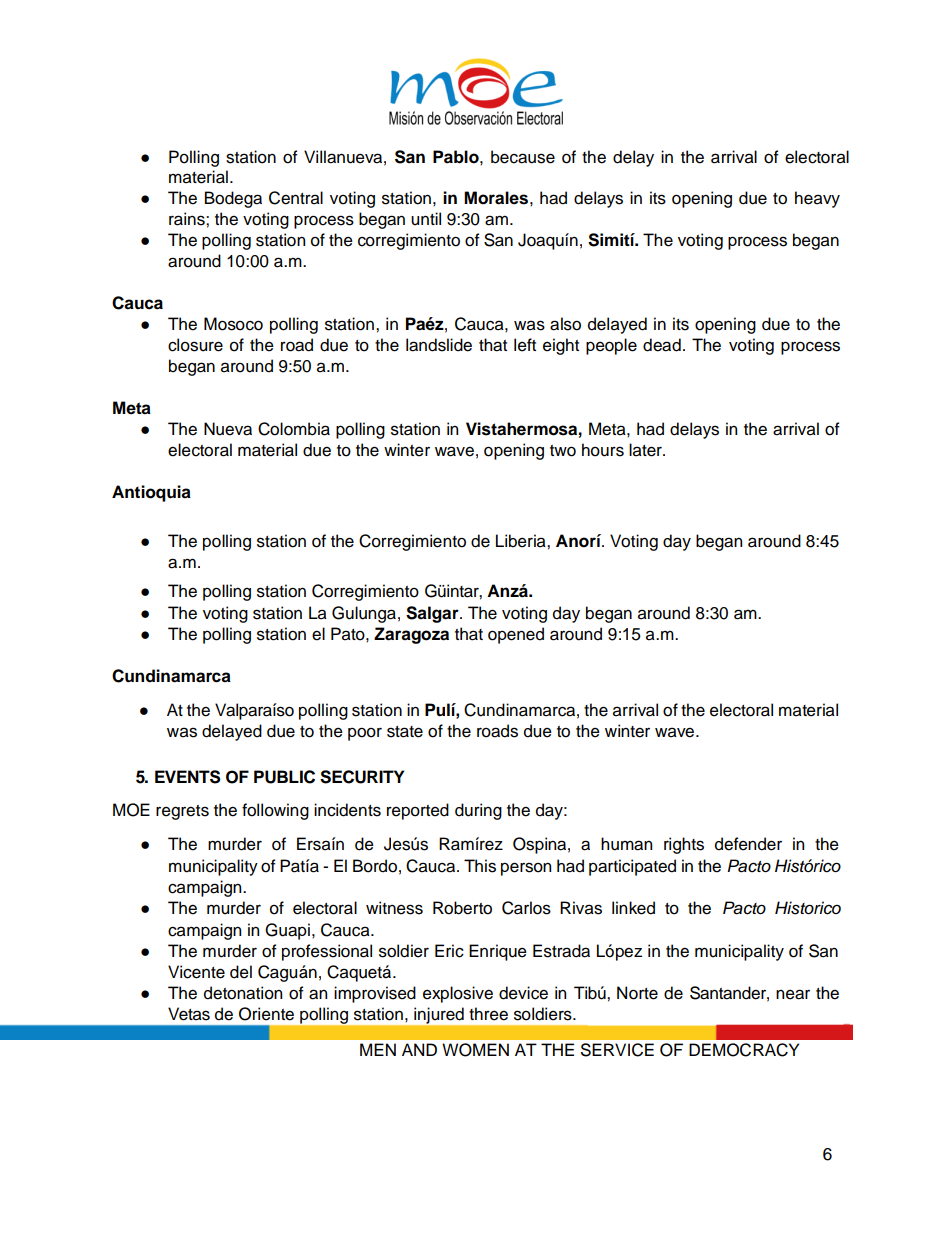 The height and width of the document is (1233, 952). Describe the element at coordinates (439, 345) in the document. I see `landslide` at that location.
